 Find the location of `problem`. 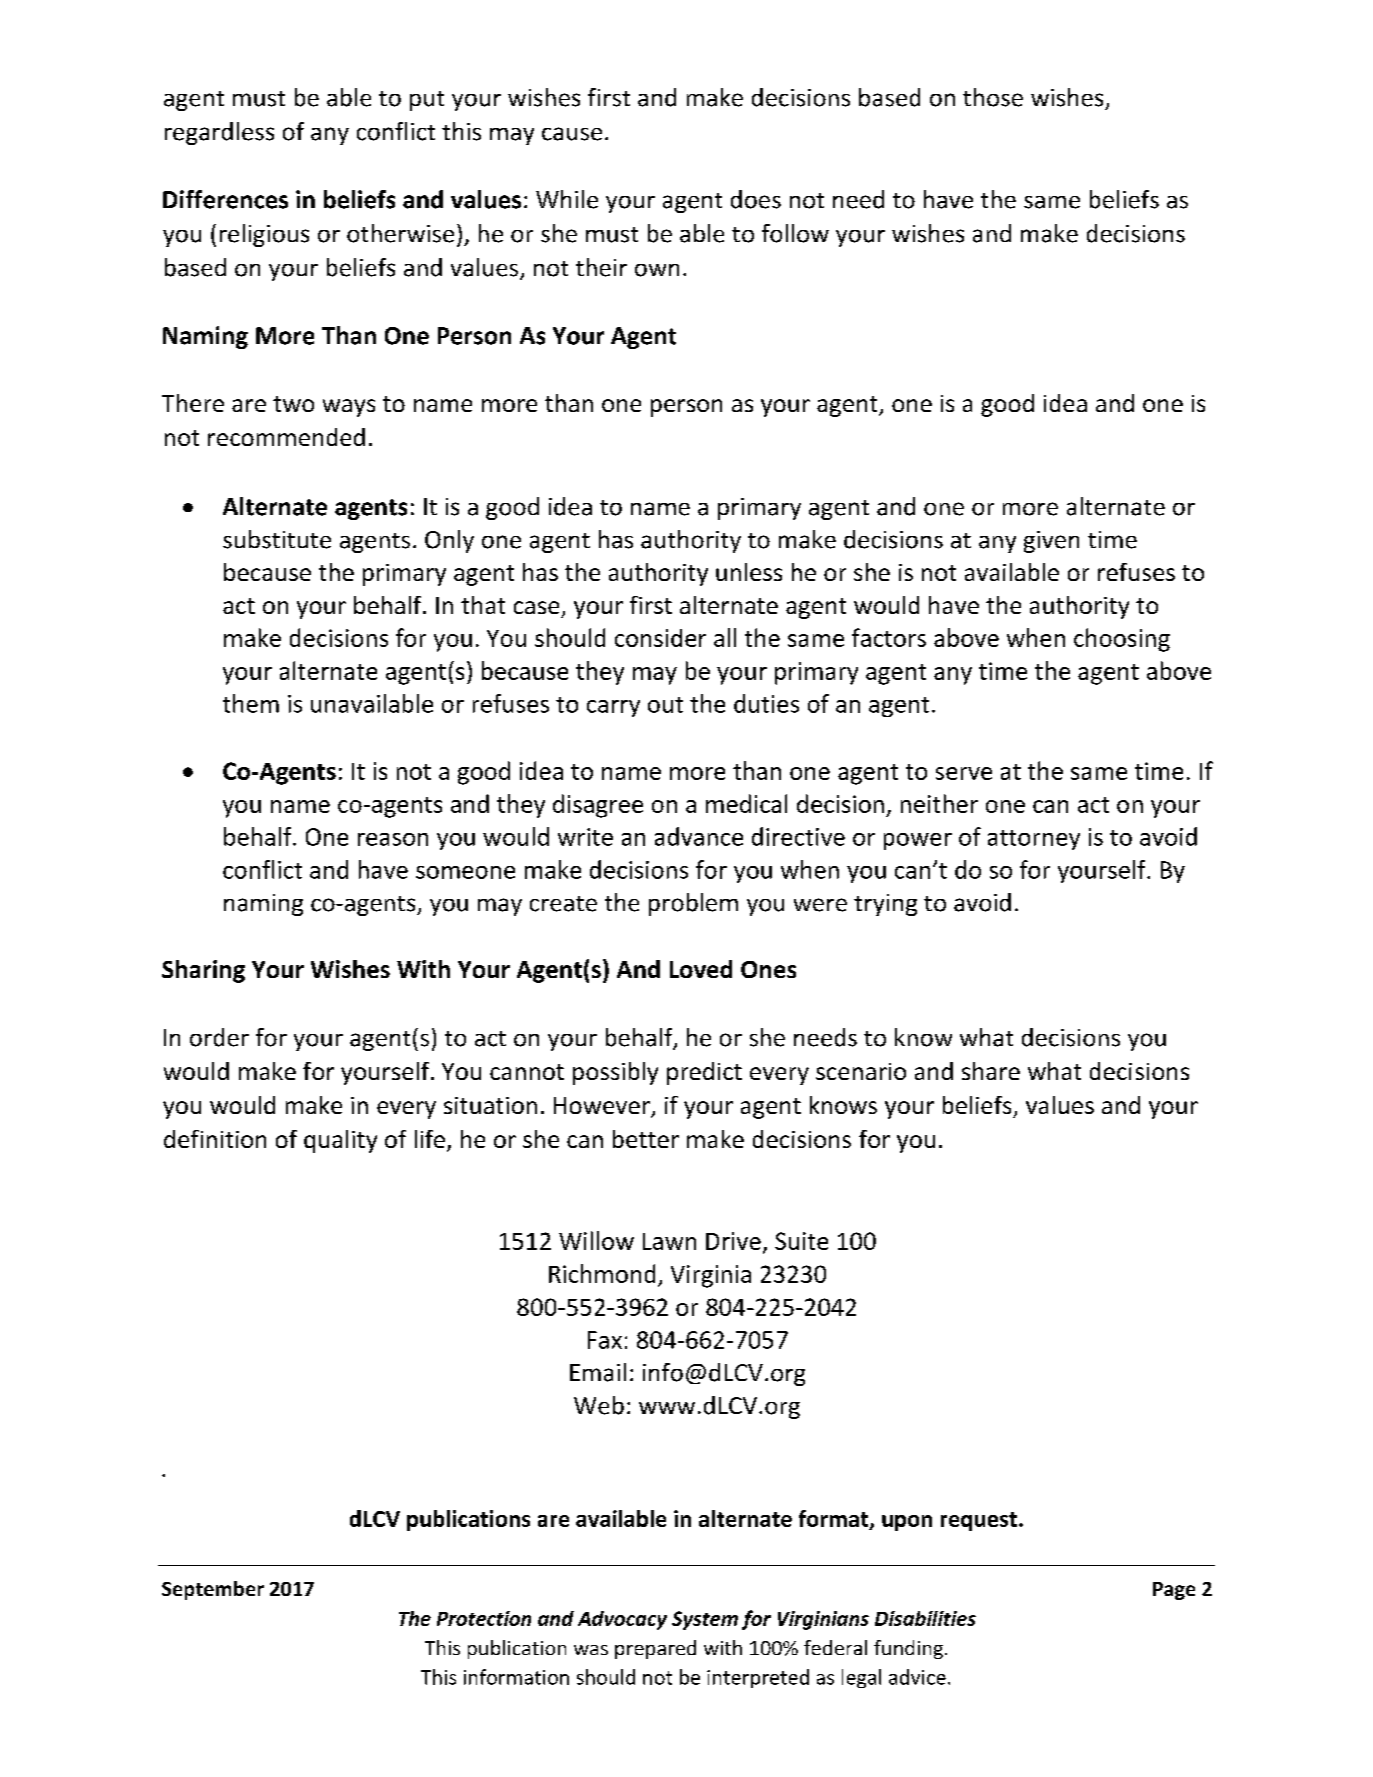

problem is located at coordinates (693, 904).
